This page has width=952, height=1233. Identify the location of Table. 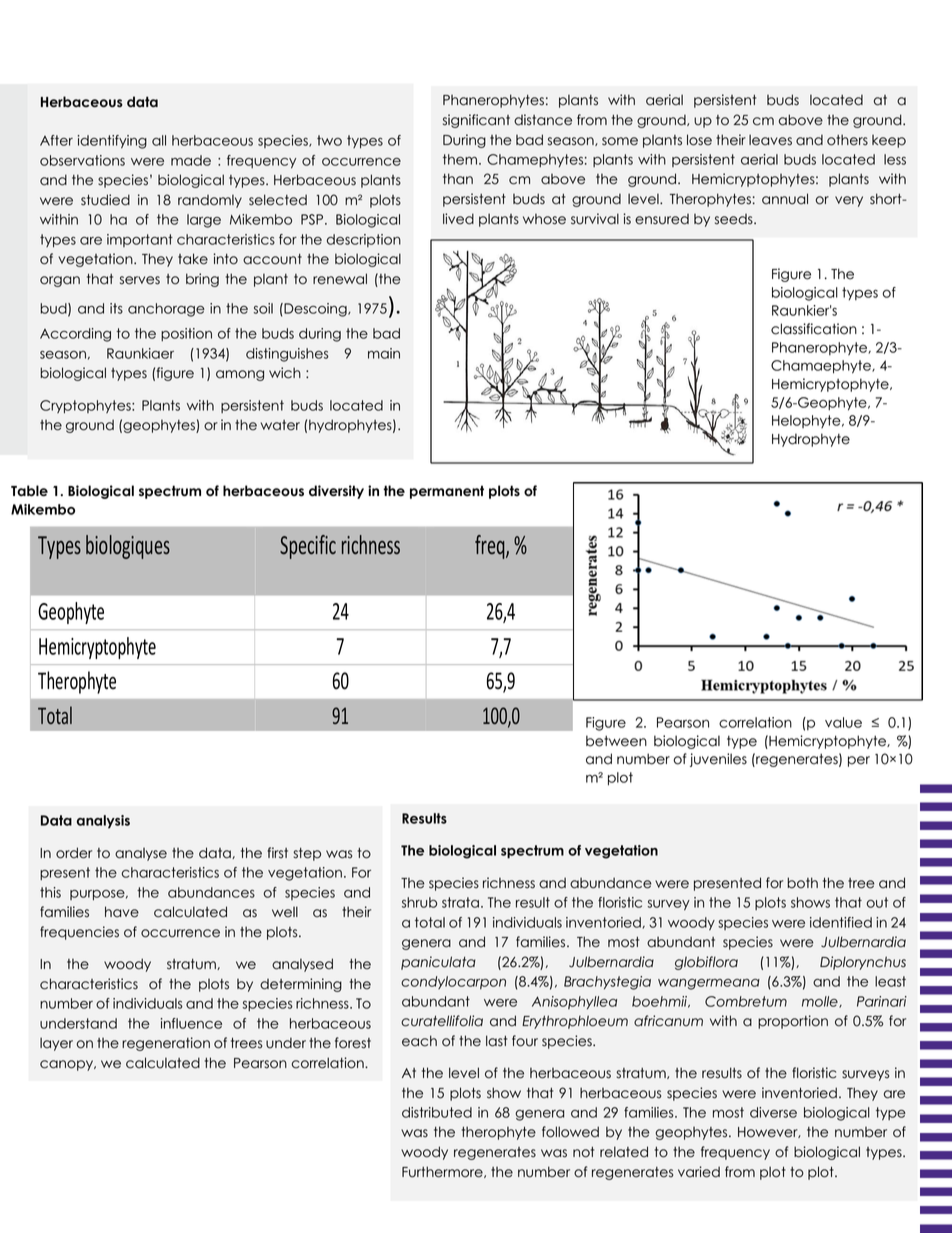
(29, 491).
